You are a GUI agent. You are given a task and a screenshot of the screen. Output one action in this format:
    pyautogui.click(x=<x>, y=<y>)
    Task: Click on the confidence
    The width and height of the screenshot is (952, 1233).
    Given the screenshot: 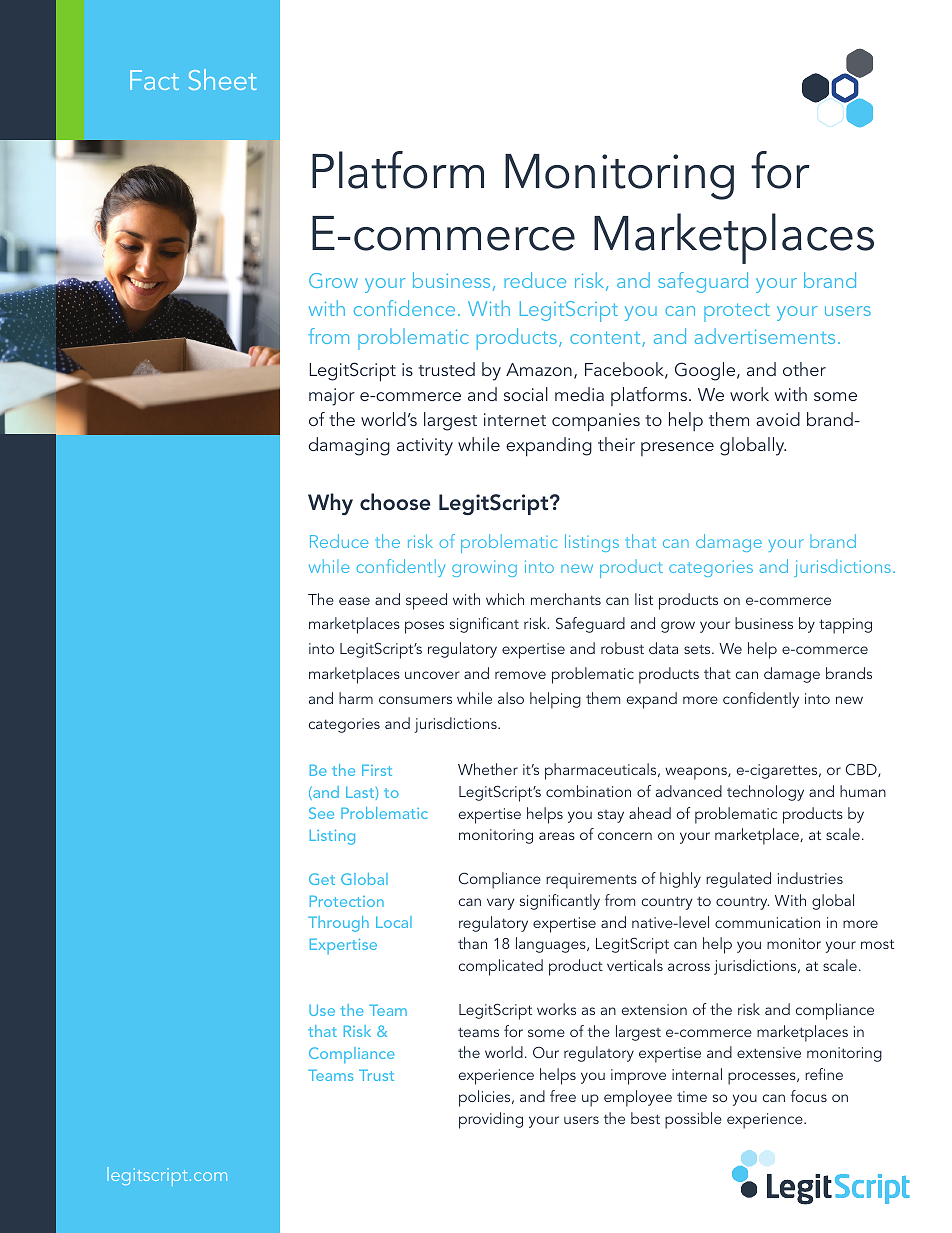 What is the action you would take?
    pyautogui.click(x=404, y=308)
